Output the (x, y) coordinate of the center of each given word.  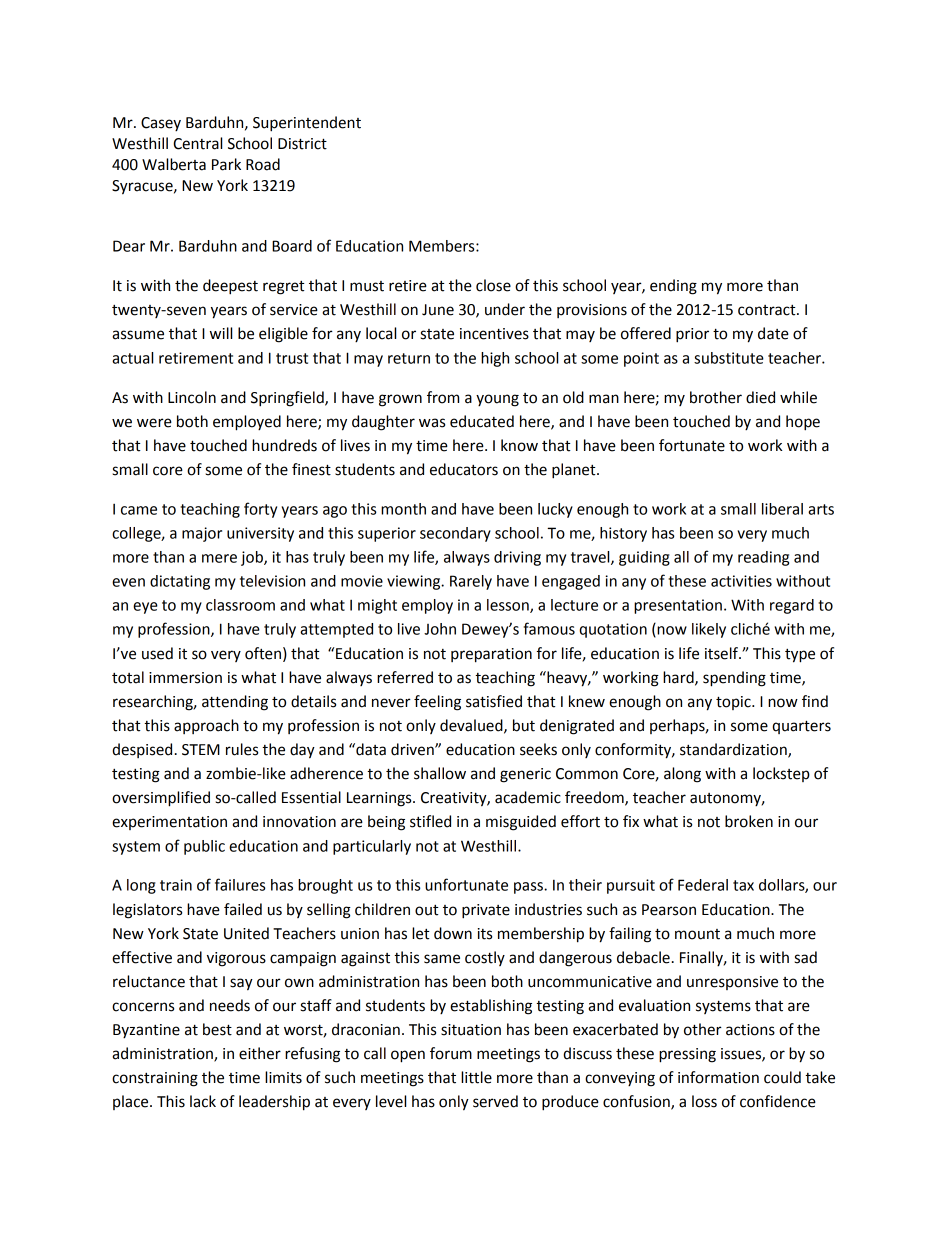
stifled (430, 821)
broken (749, 821)
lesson (509, 606)
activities (741, 581)
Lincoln (192, 397)
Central (197, 143)
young (497, 400)
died (760, 397)
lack (203, 1101)
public (204, 847)
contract (768, 310)
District (302, 144)
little (476, 1077)
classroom (240, 605)
